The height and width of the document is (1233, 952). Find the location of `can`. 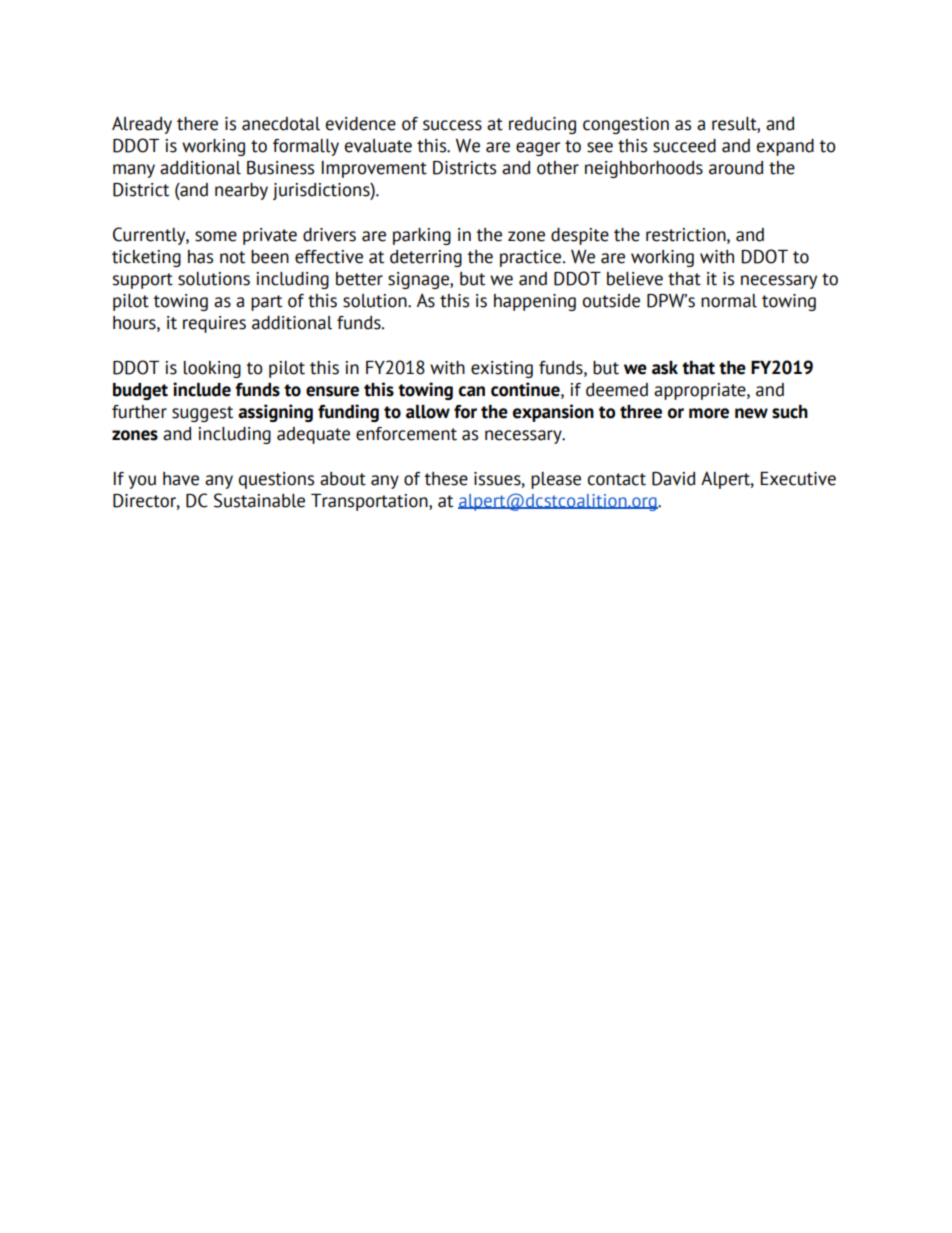

can is located at coordinates (472, 391).
